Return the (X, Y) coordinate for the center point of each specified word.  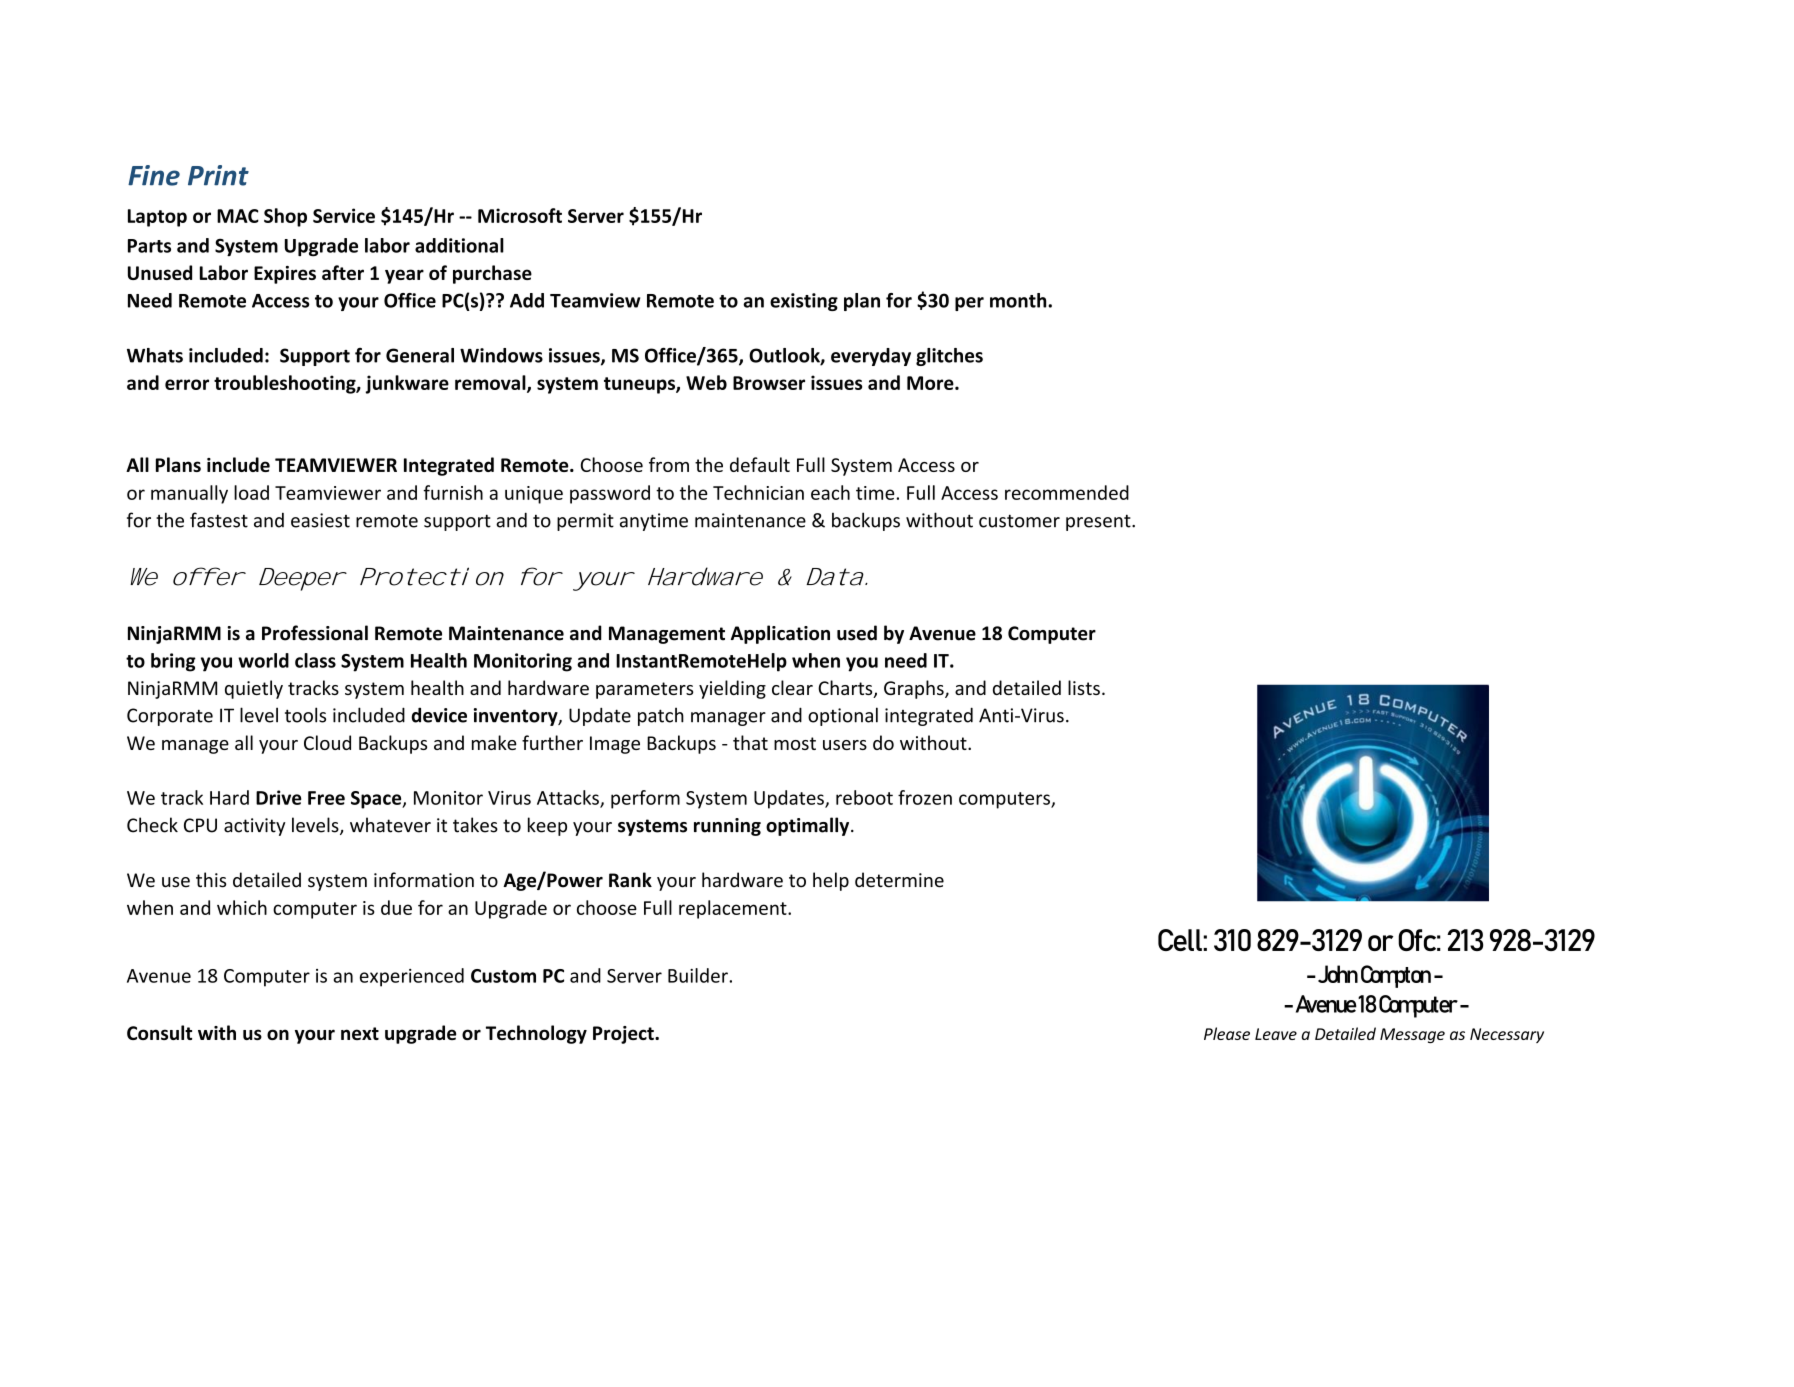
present (1099, 522)
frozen (925, 797)
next (360, 1033)
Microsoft (520, 215)
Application (780, 634)
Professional (315, 633)
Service (344, 215)
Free (326, 798)
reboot (864, 797)
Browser (769, 383)
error (187, 384)
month (1019, 300)
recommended (1067, 492)
